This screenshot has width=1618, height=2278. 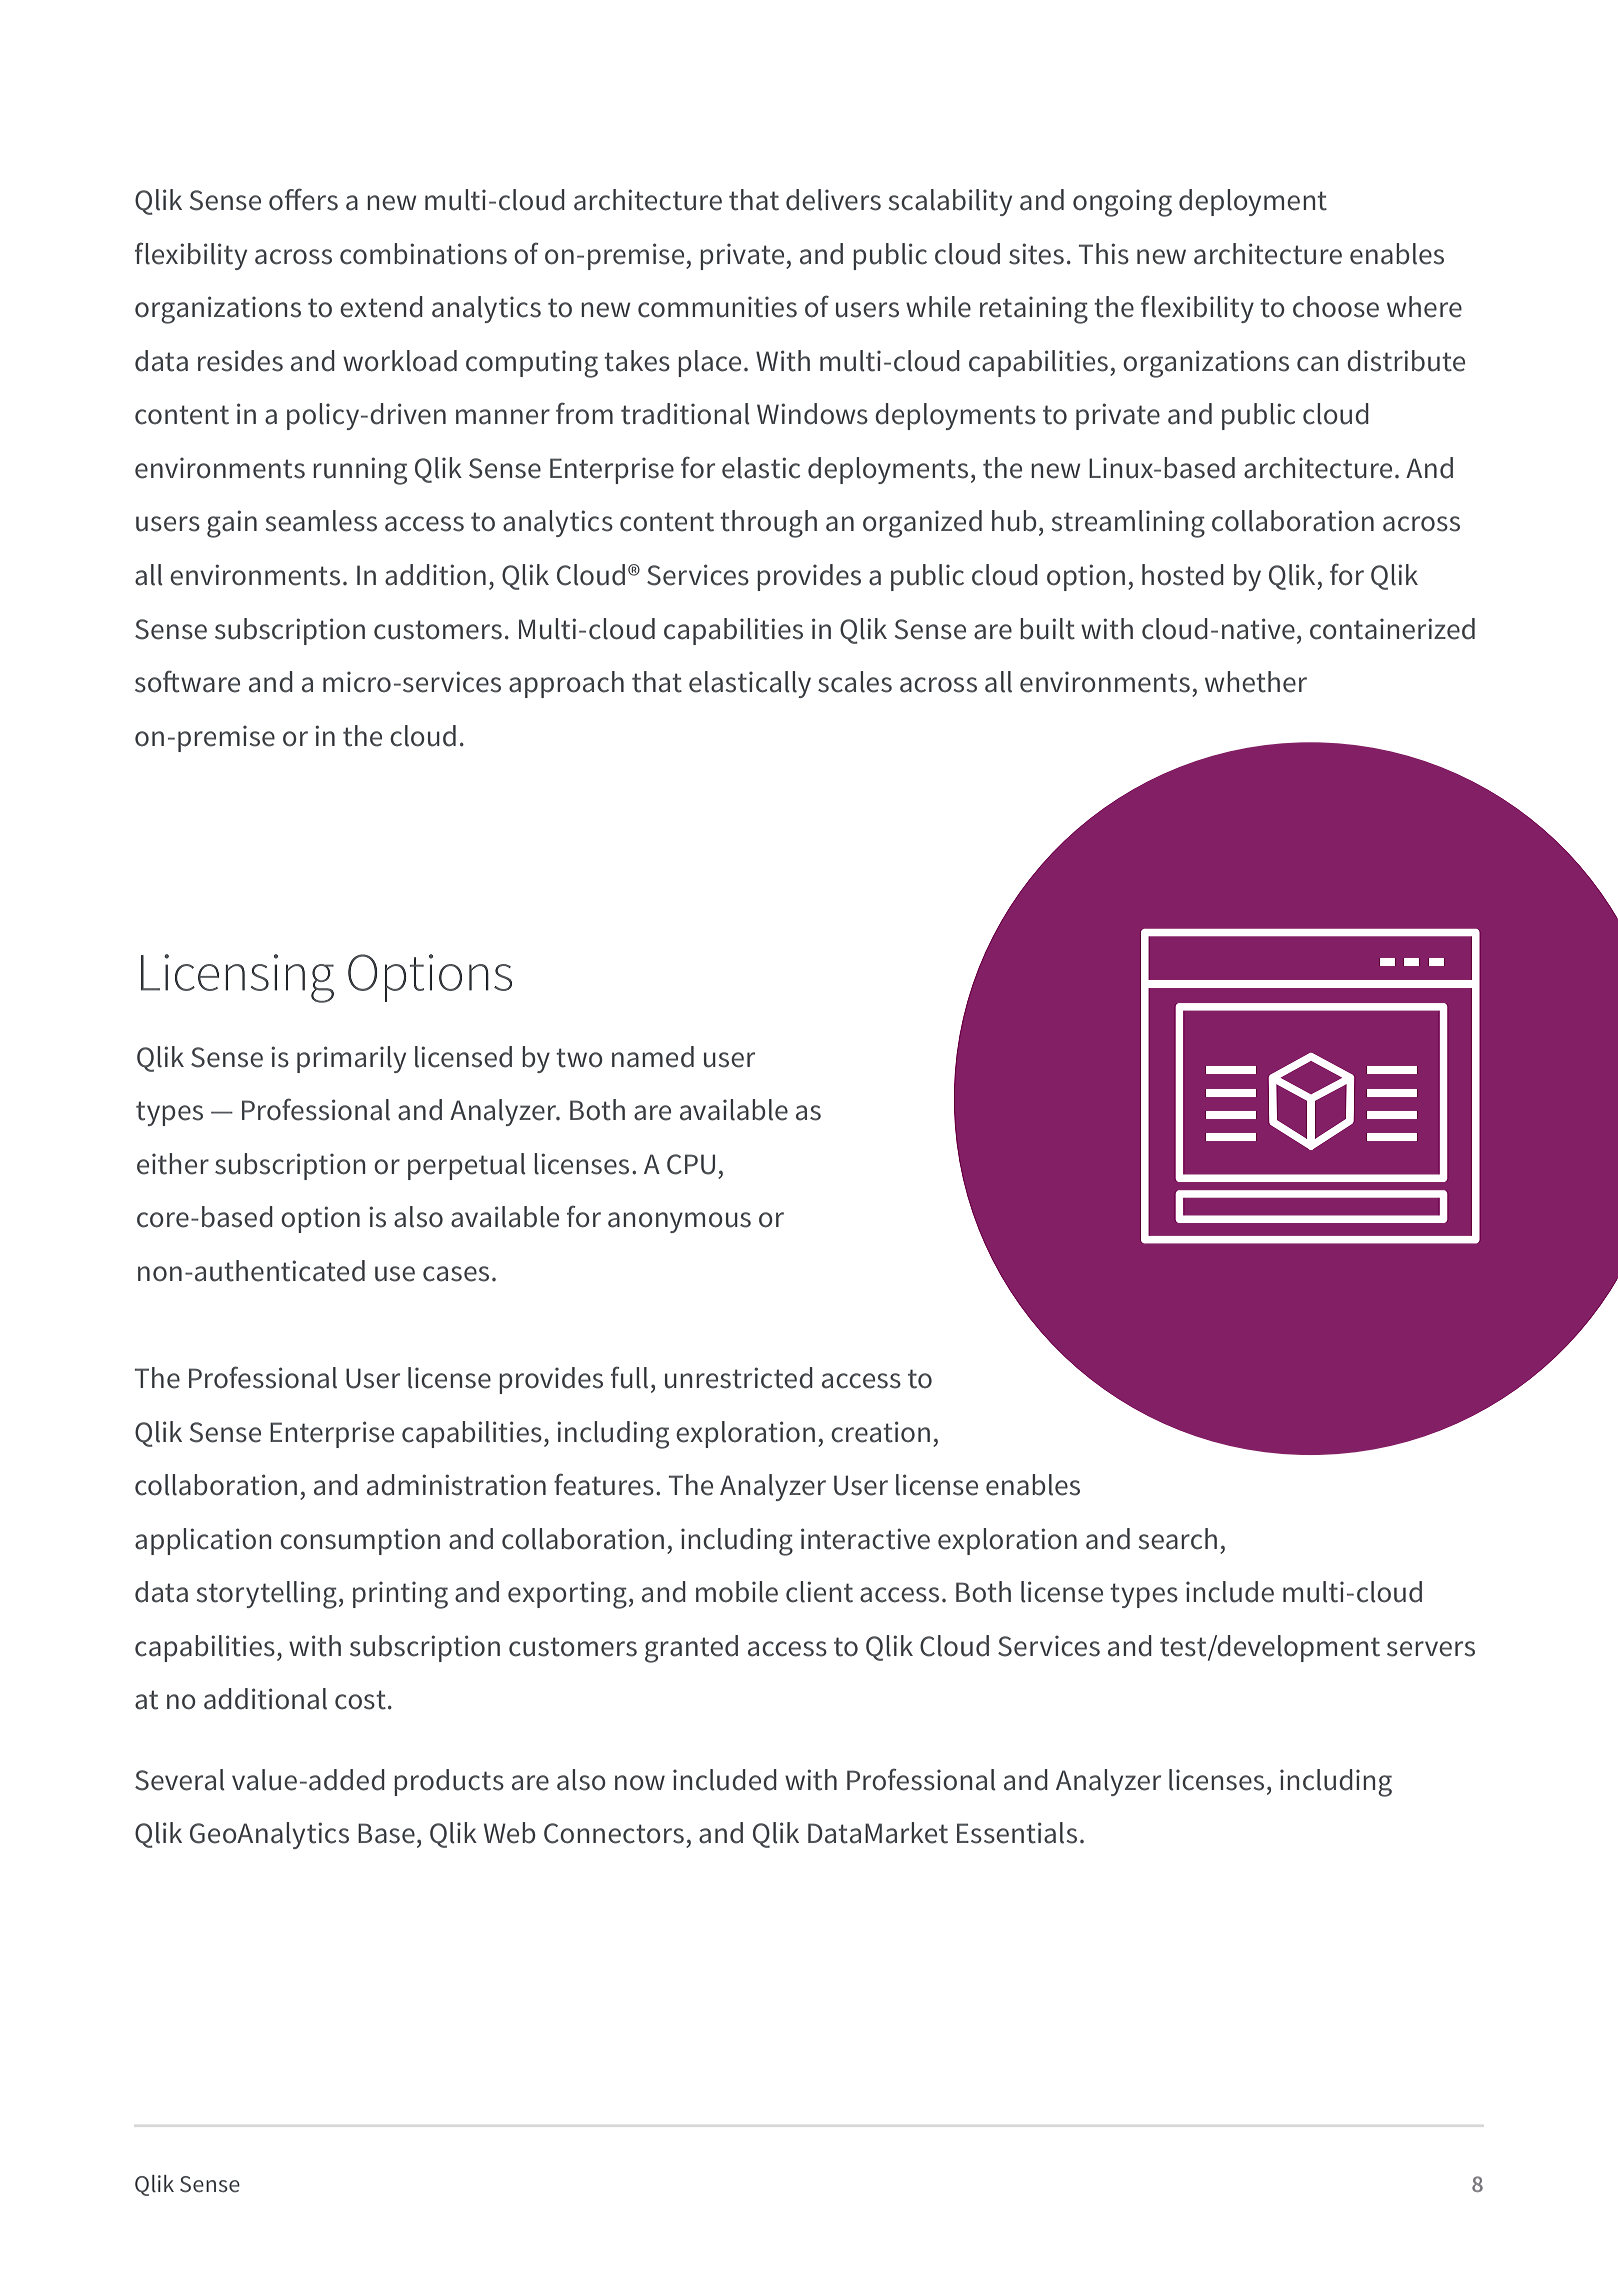 I want to click on choose, so click(x=1336, y=307).
